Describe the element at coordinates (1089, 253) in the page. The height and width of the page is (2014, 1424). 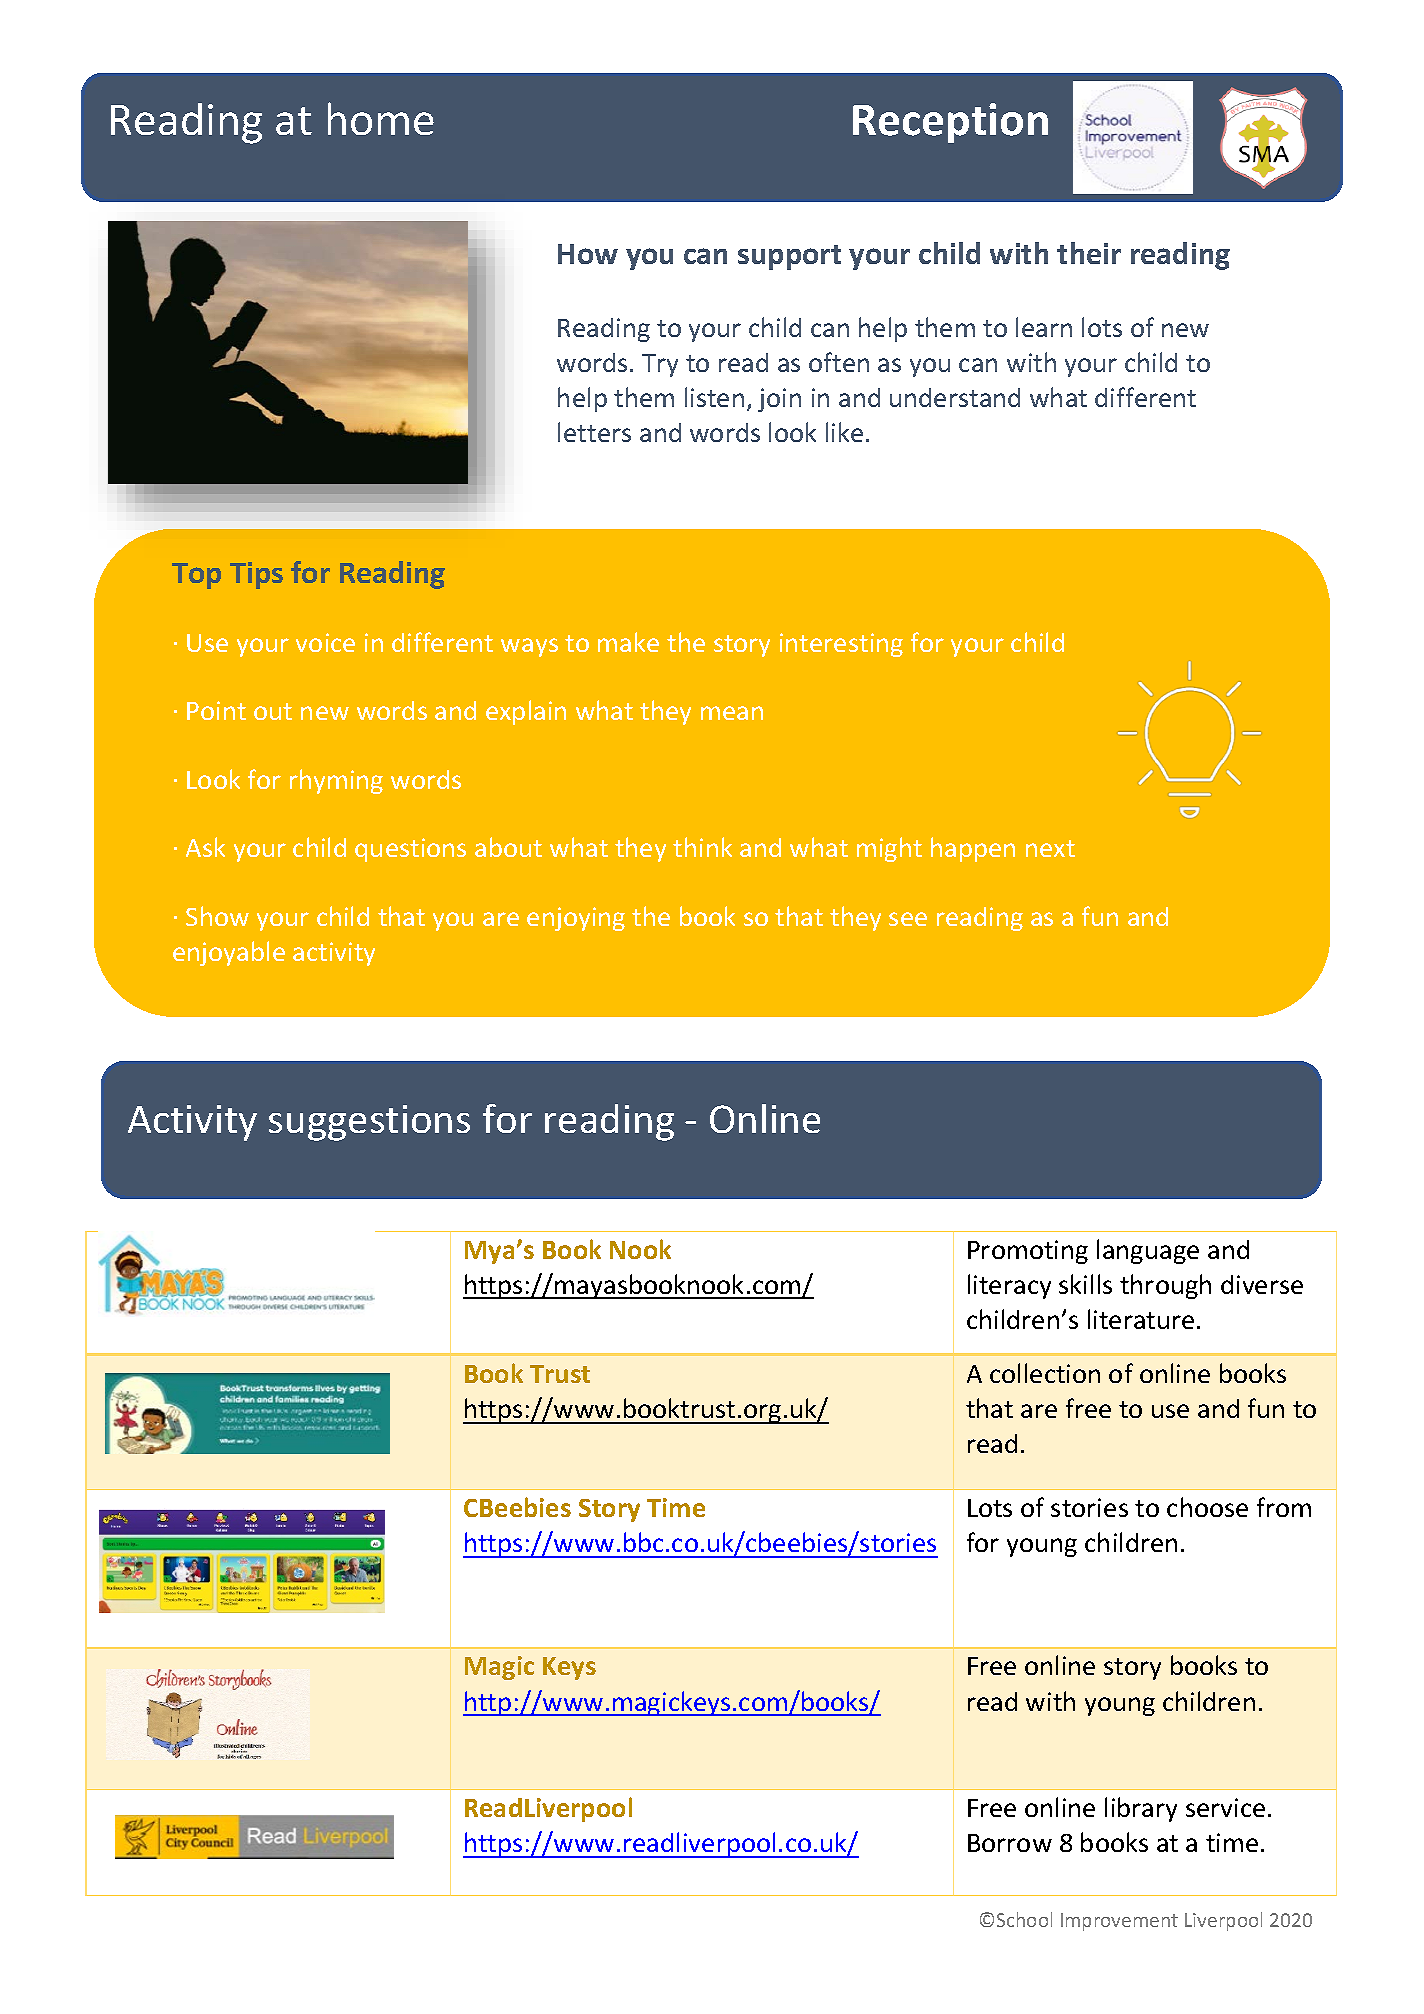
I see `their` at that location.
